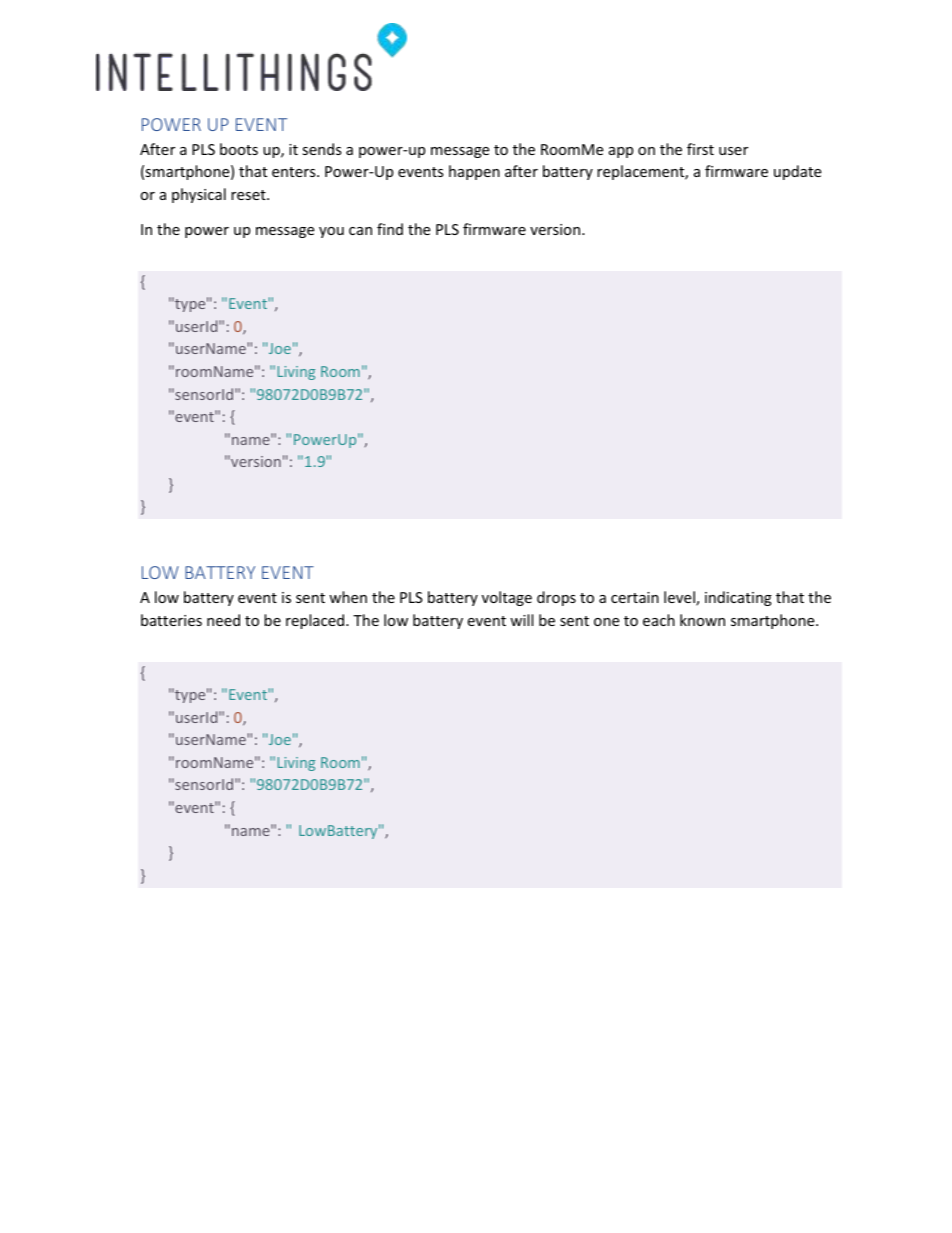  Describe the element at coordinates (249, 195) in the document. I see `reset` at that location.
